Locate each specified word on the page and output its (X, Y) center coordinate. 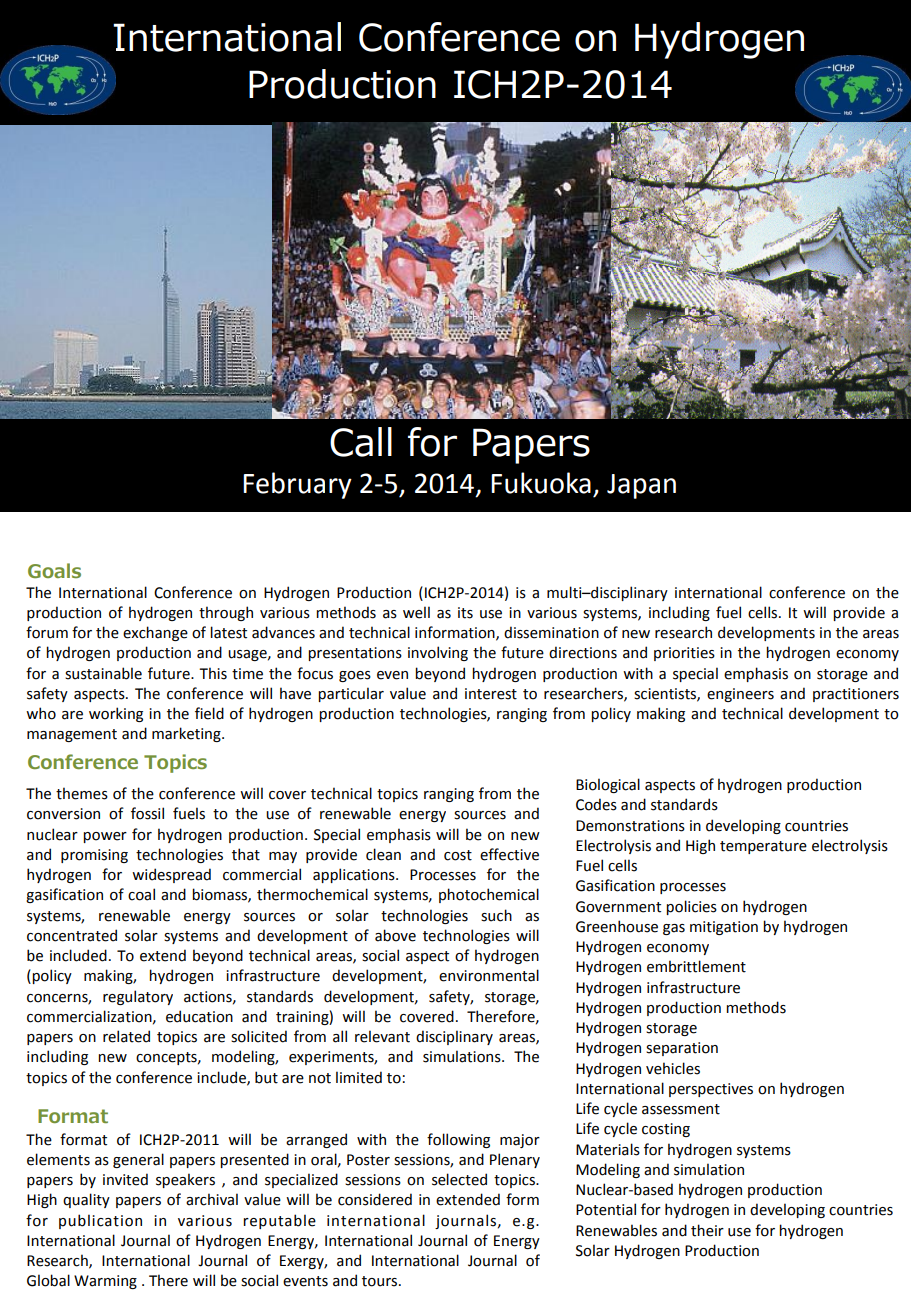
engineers (740, 695)
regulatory (138, 997)
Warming (105, 1282)
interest (491, 694)
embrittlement (696, 966)
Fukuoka (541, 483)
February (297, 485)
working (116, 714)
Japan (641, 486)
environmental (489, 975)
